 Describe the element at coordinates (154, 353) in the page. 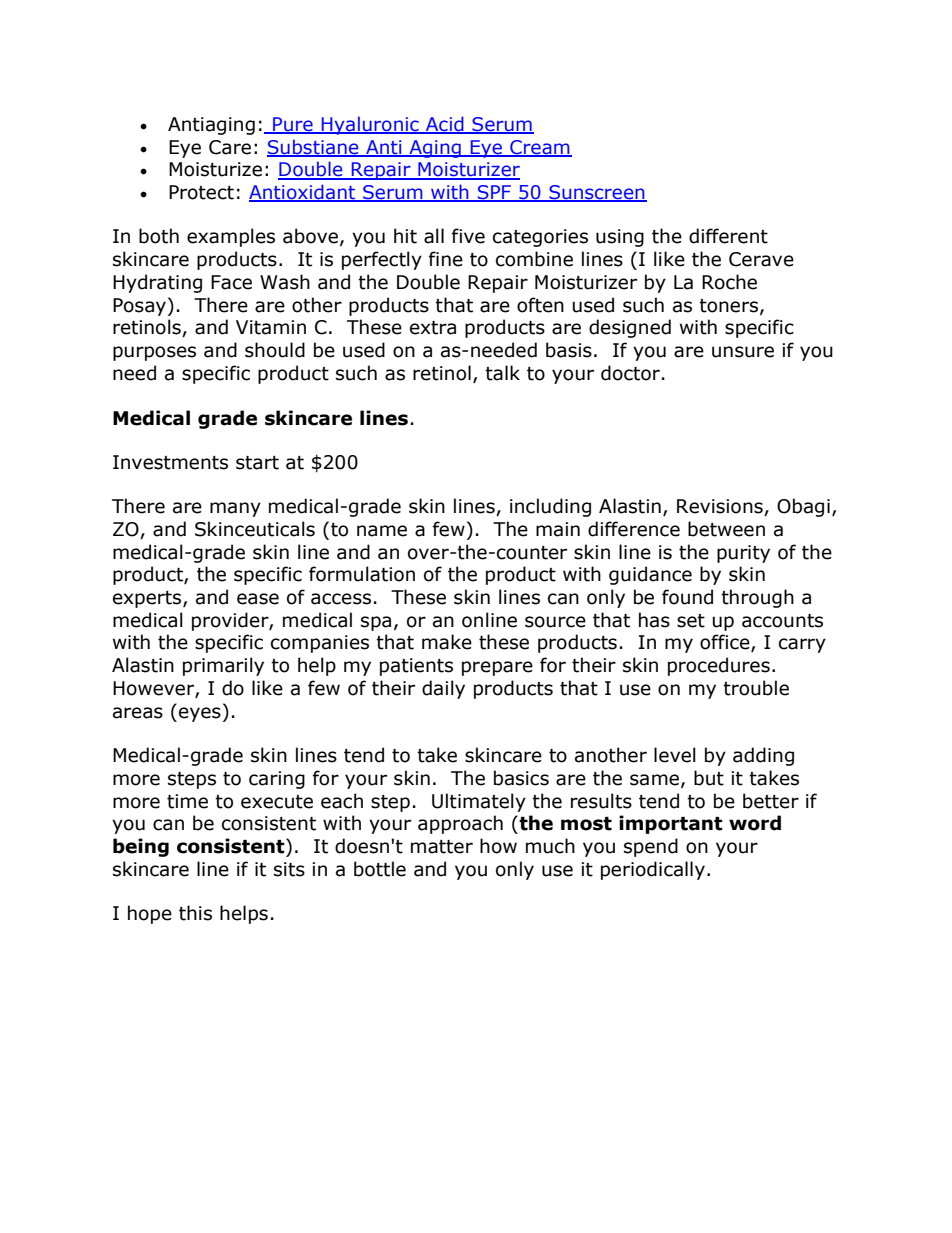

I see `purposes` at that location.
